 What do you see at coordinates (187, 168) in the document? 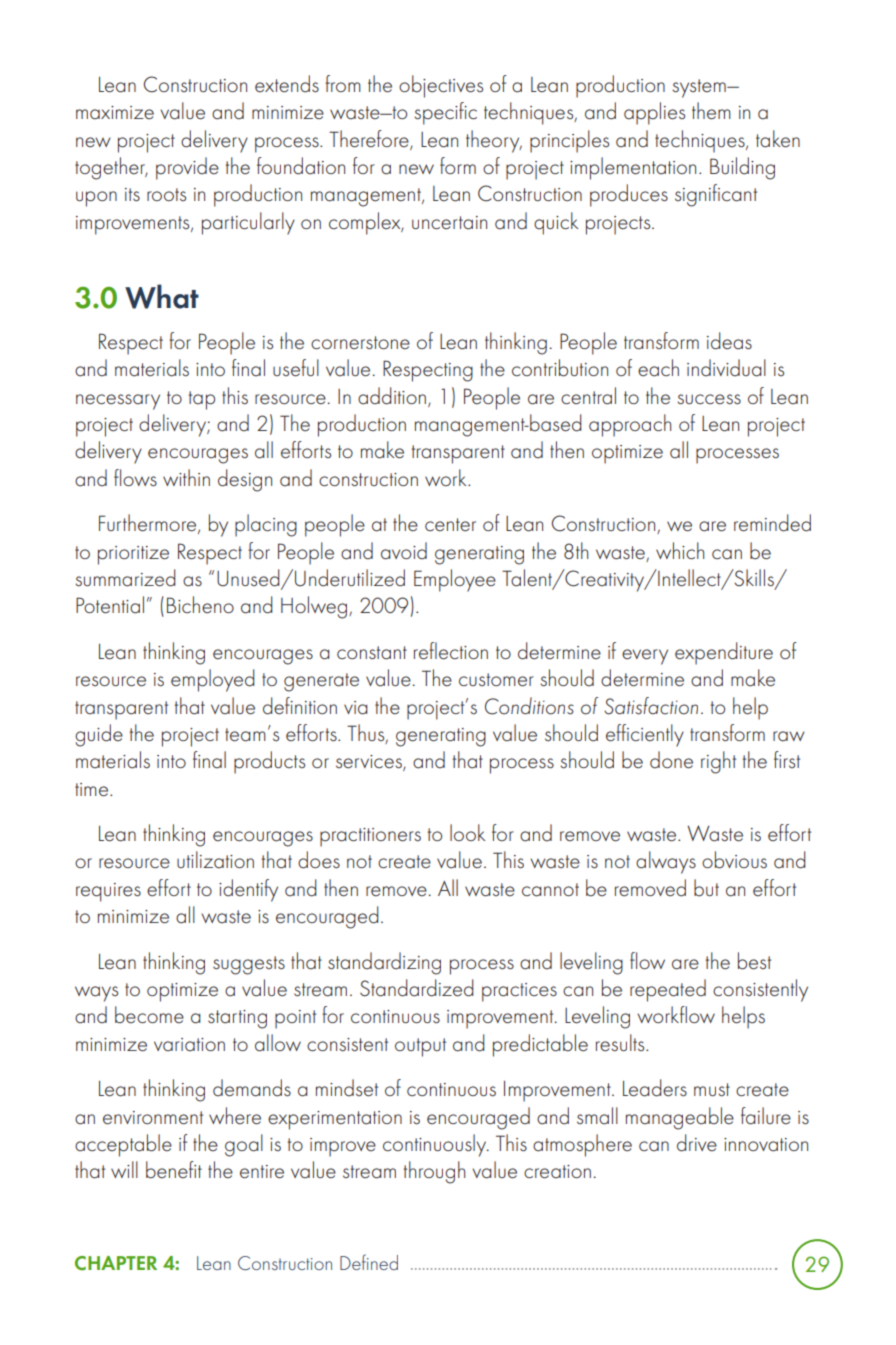
I see `provide` at bounding box center [187, 168].
